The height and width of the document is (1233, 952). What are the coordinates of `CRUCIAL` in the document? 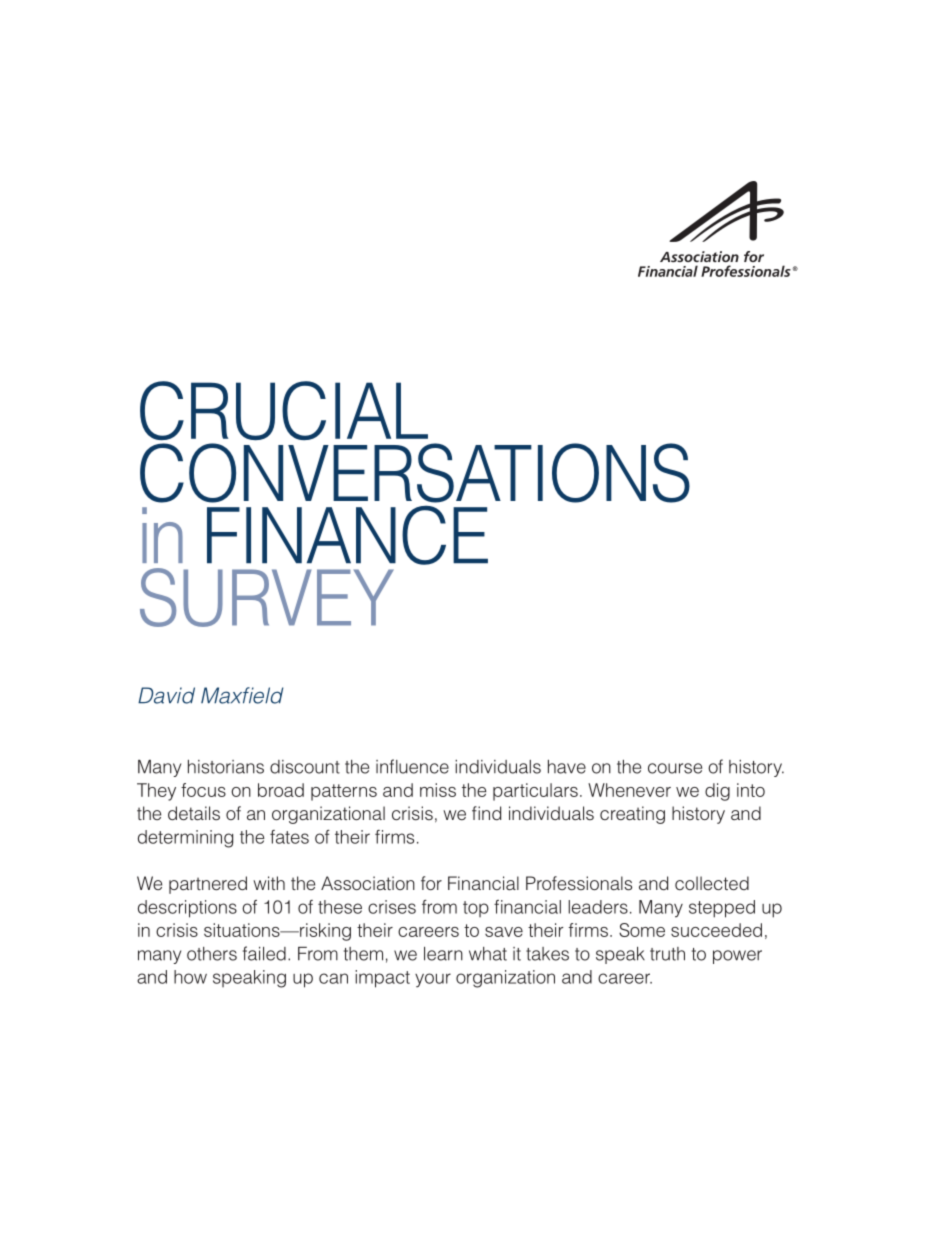 It's located at (284, 410).
